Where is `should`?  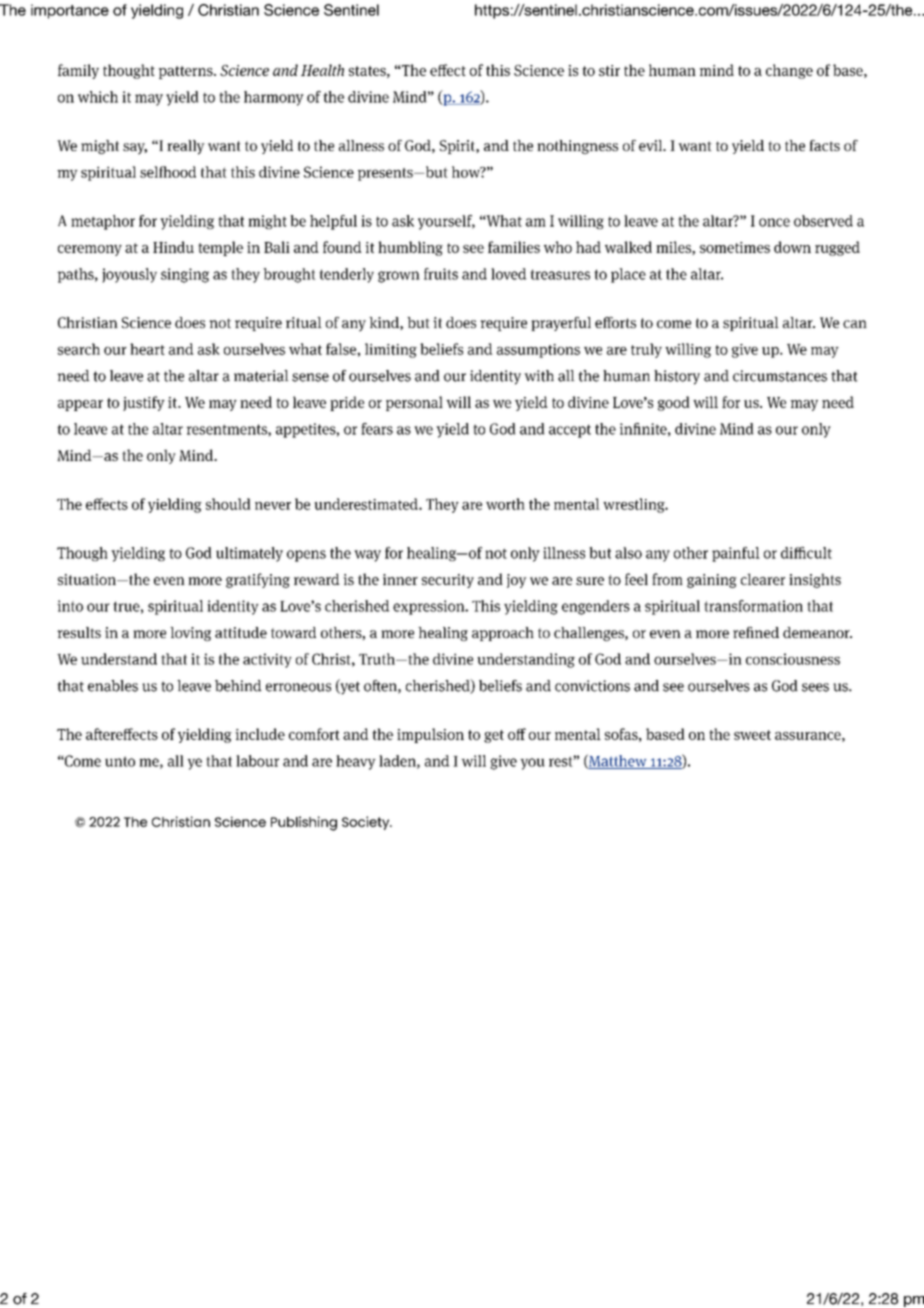
should is located at coordinates (228, 504).
